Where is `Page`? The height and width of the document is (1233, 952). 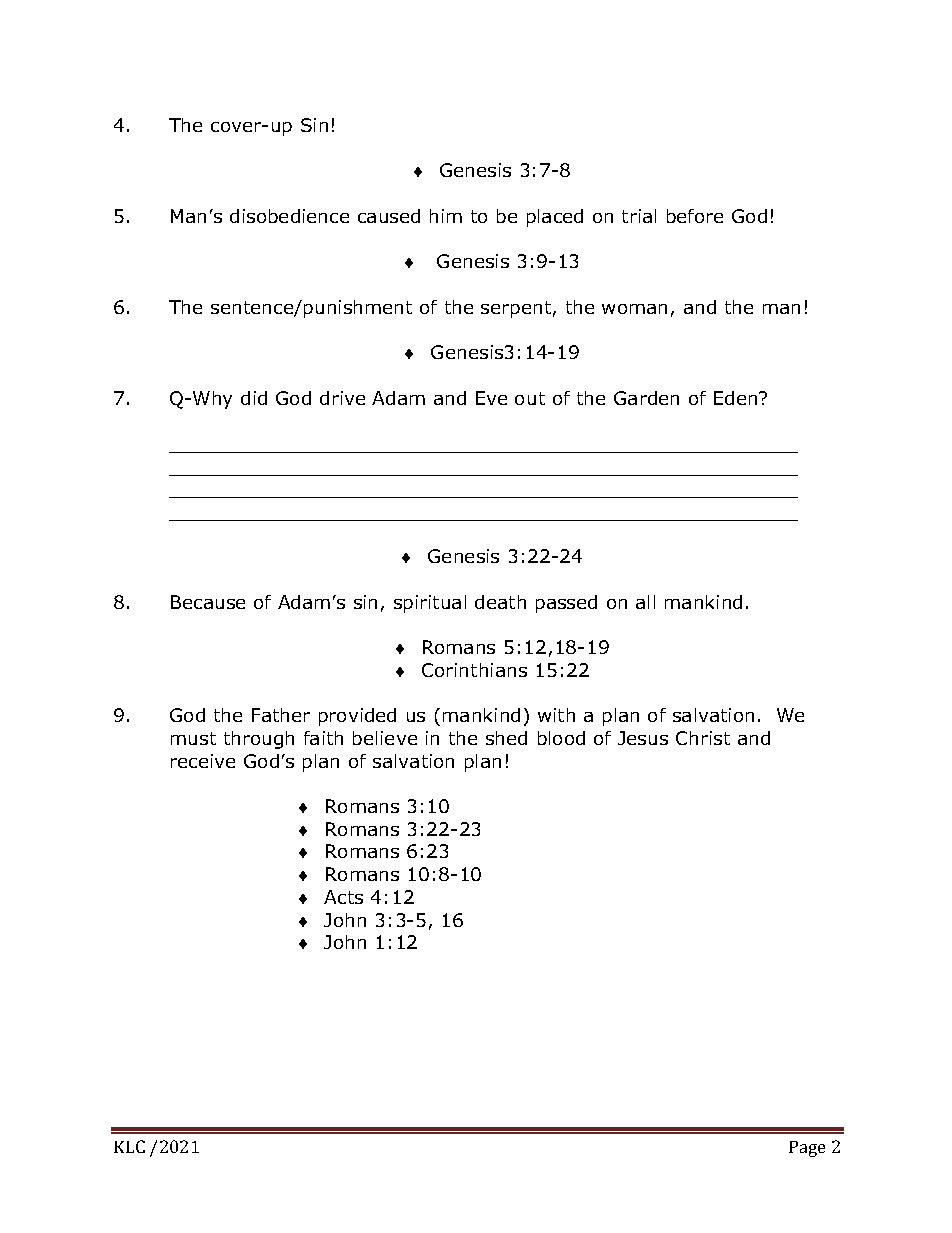 Page is located at coordinates (807, 1149).
